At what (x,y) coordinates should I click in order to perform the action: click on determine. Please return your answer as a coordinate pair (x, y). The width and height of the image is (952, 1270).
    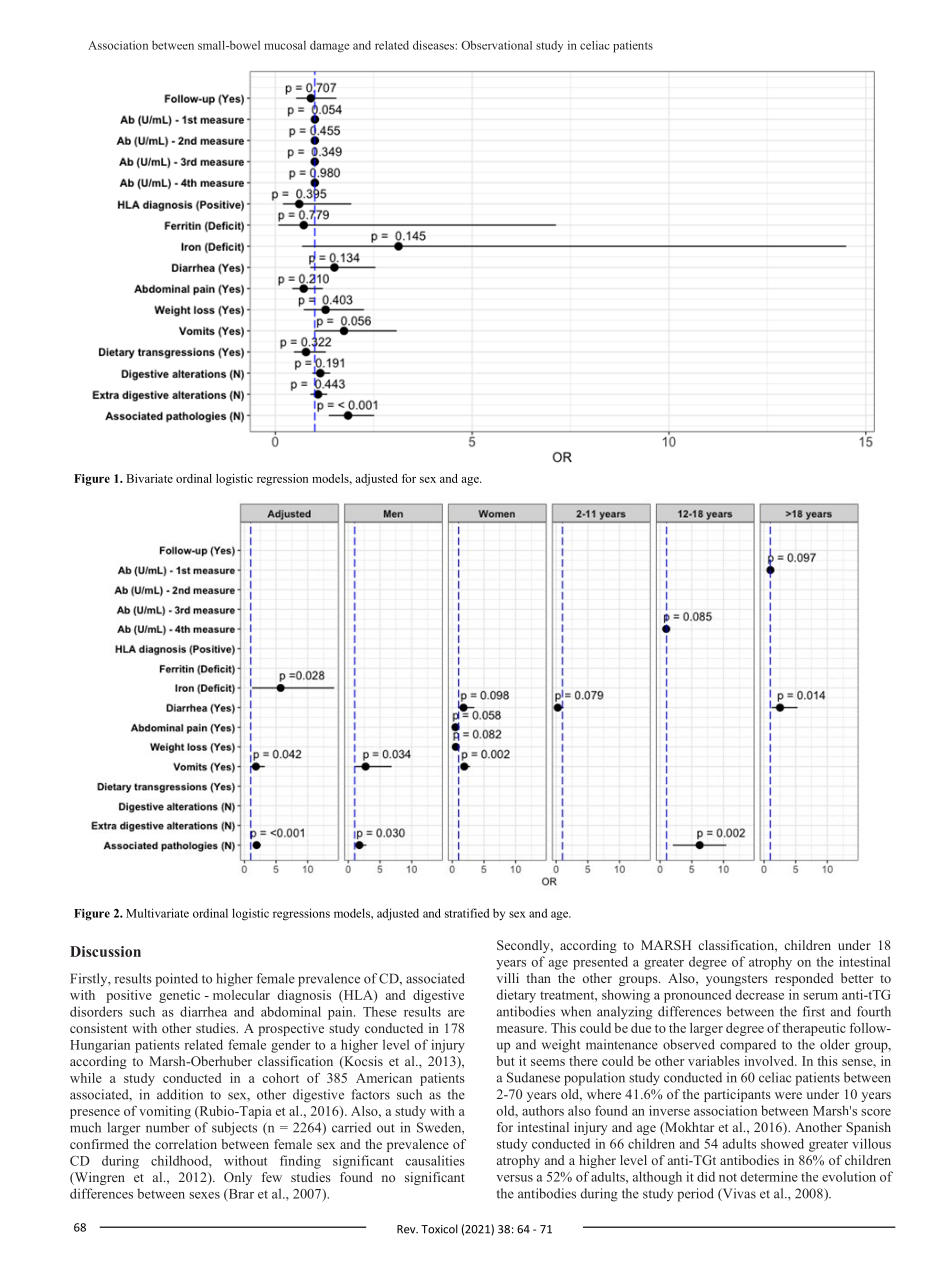
    Looking at the image, I should click on (769, 1176).
